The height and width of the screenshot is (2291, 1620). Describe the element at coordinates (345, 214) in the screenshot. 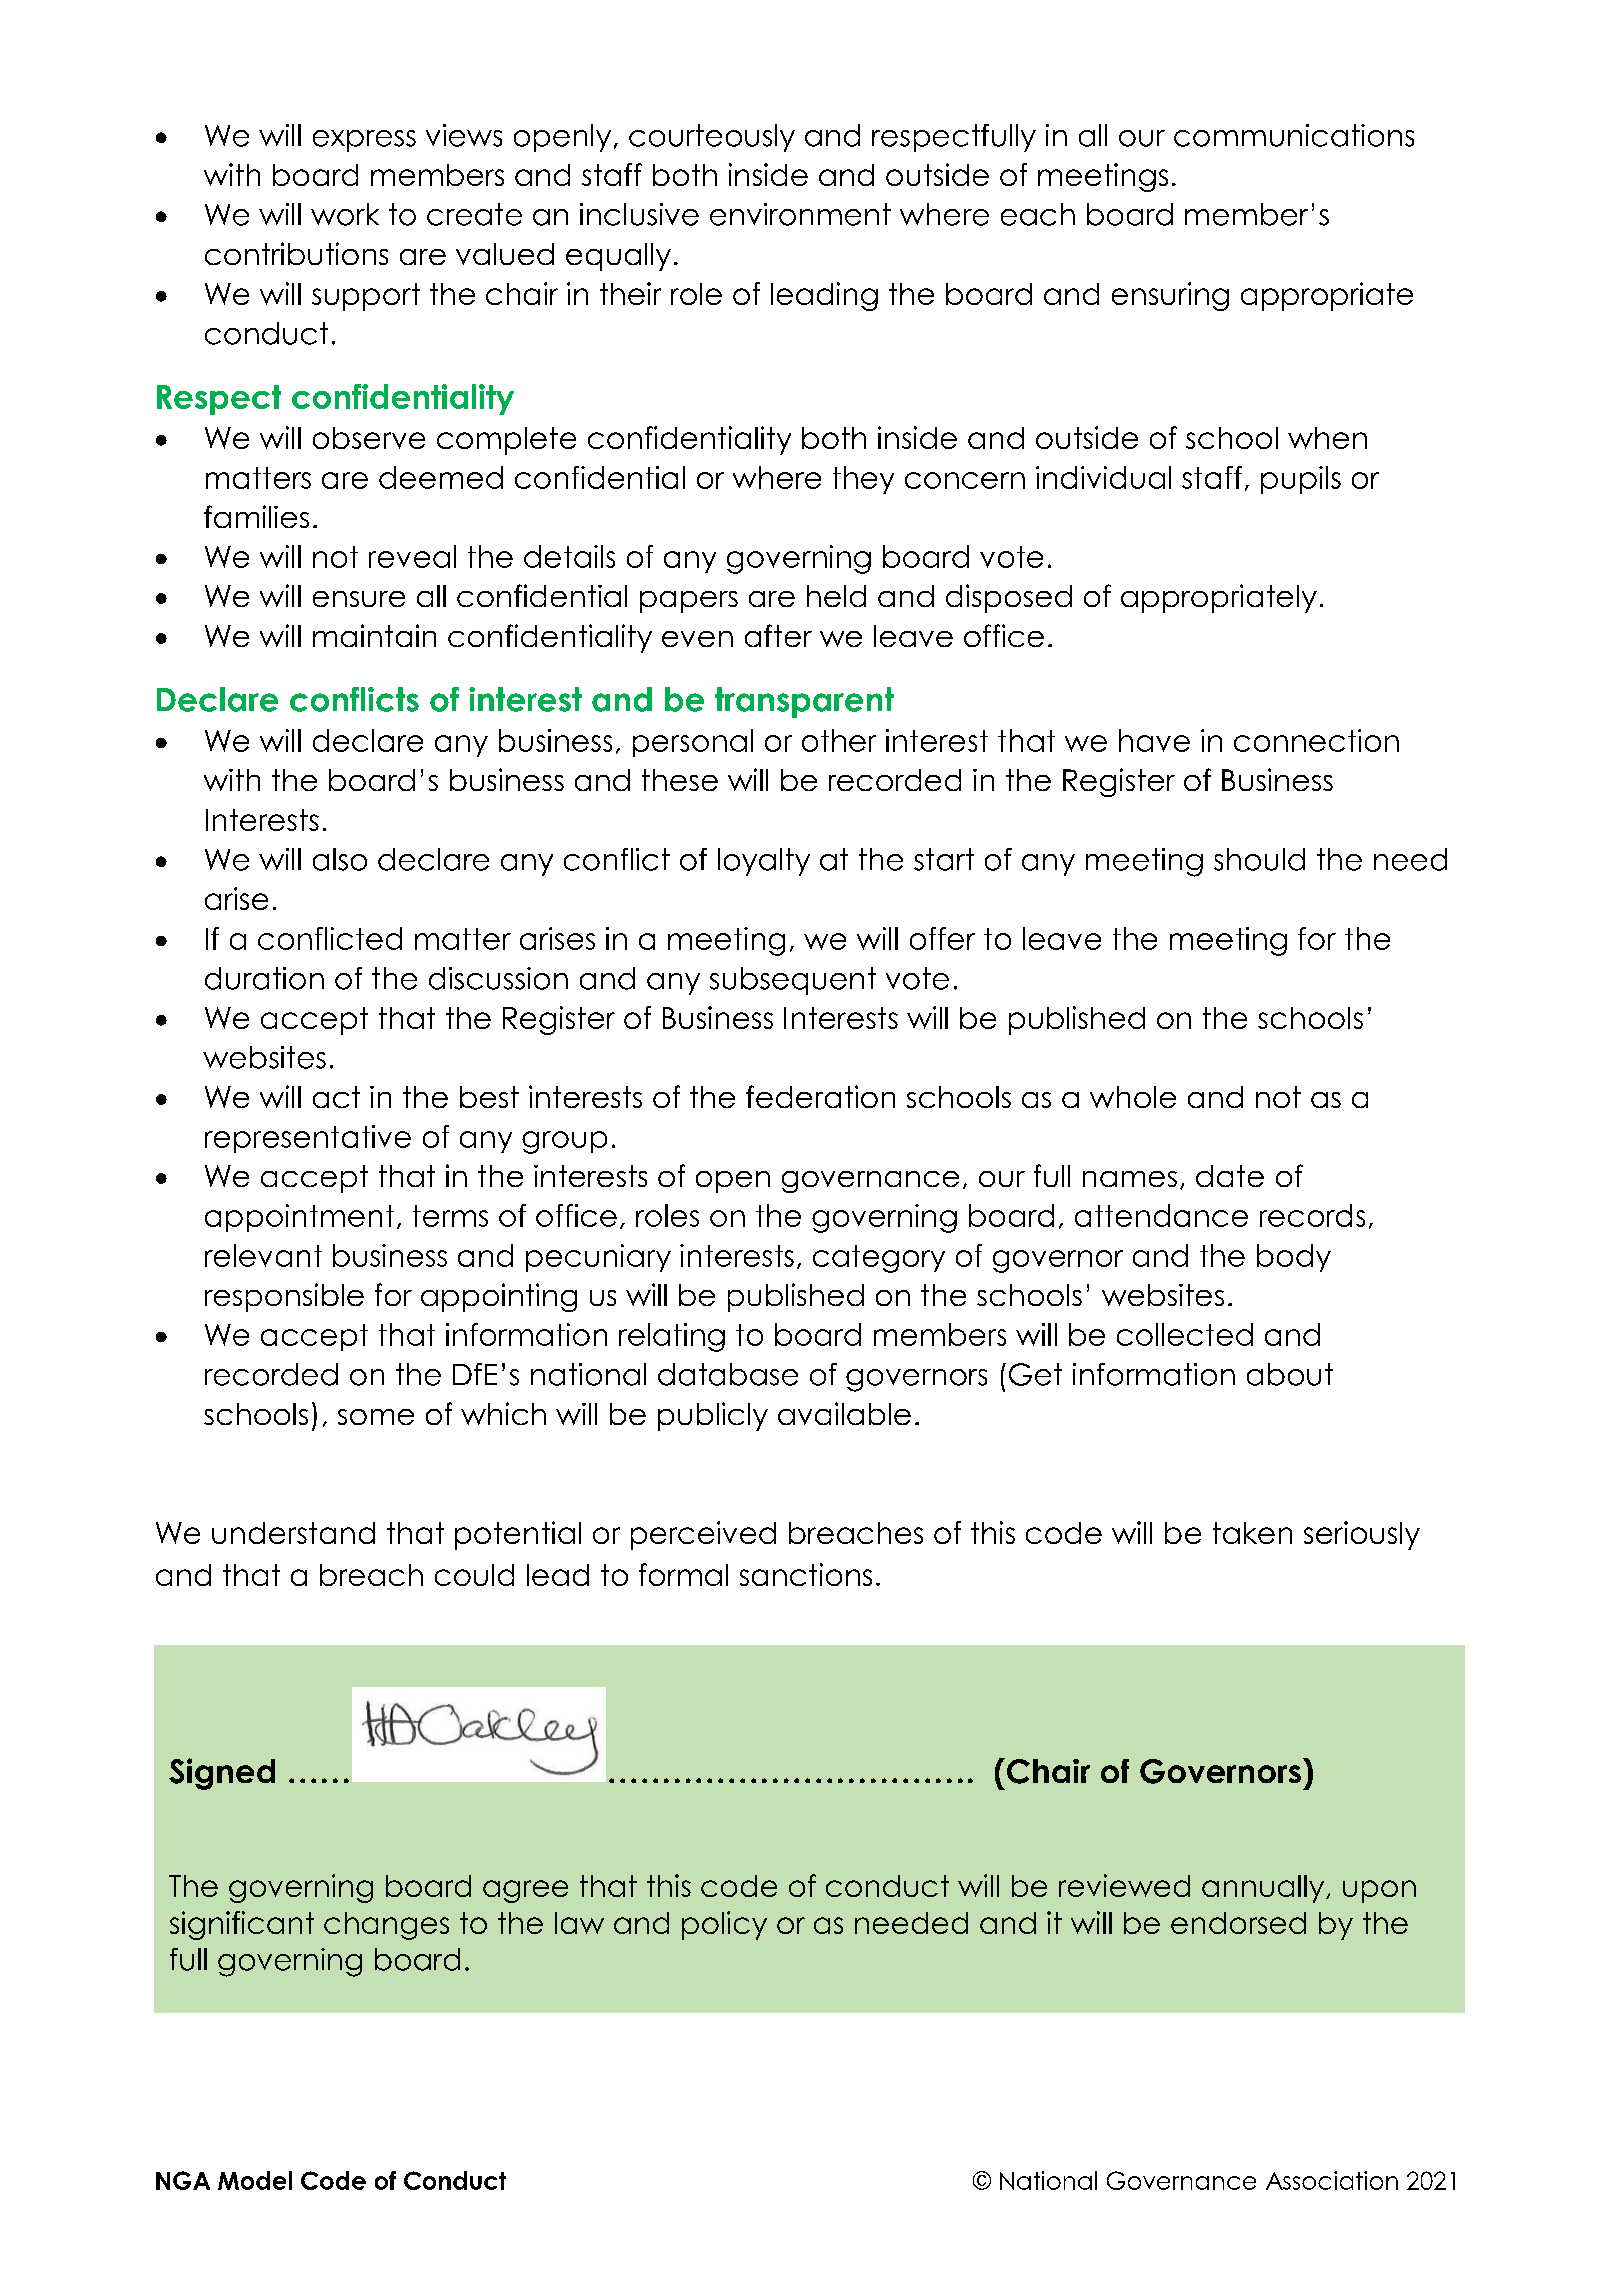

I see `work` at that location.
